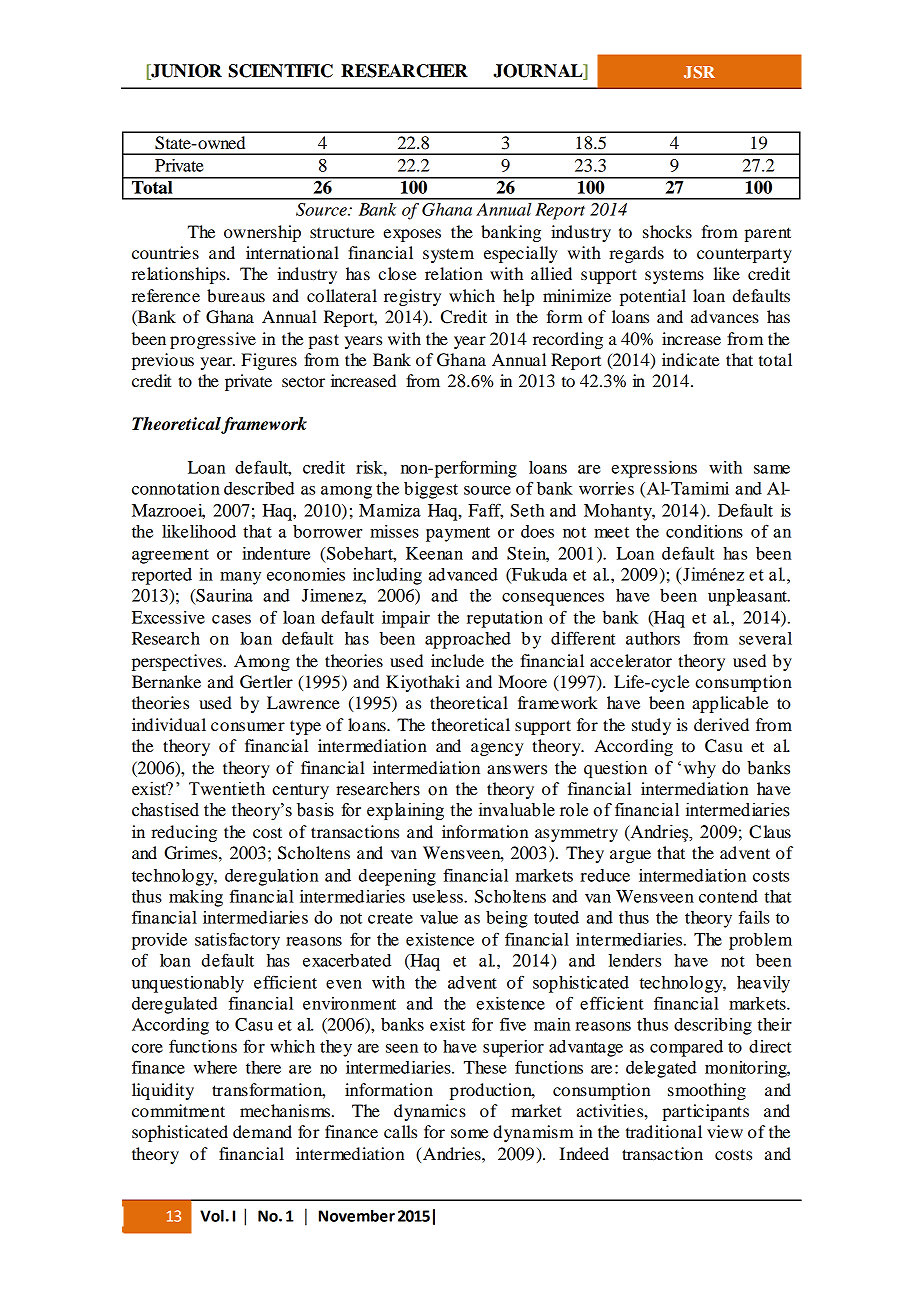  Describe the element at coordinates (231, 619) in the document. I see `cases` at that location.
